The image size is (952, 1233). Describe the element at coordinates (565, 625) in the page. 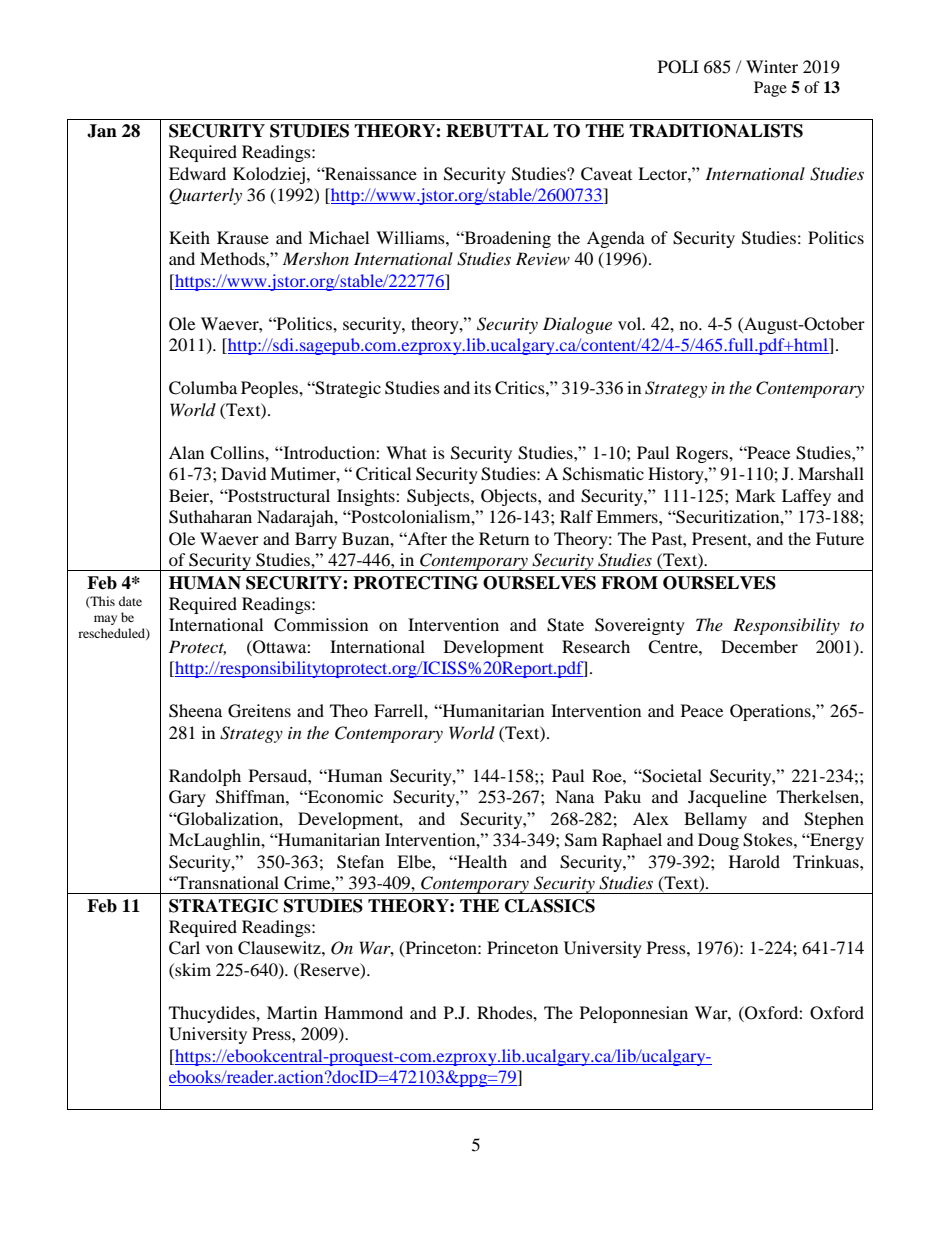

I see `State` at that location.
